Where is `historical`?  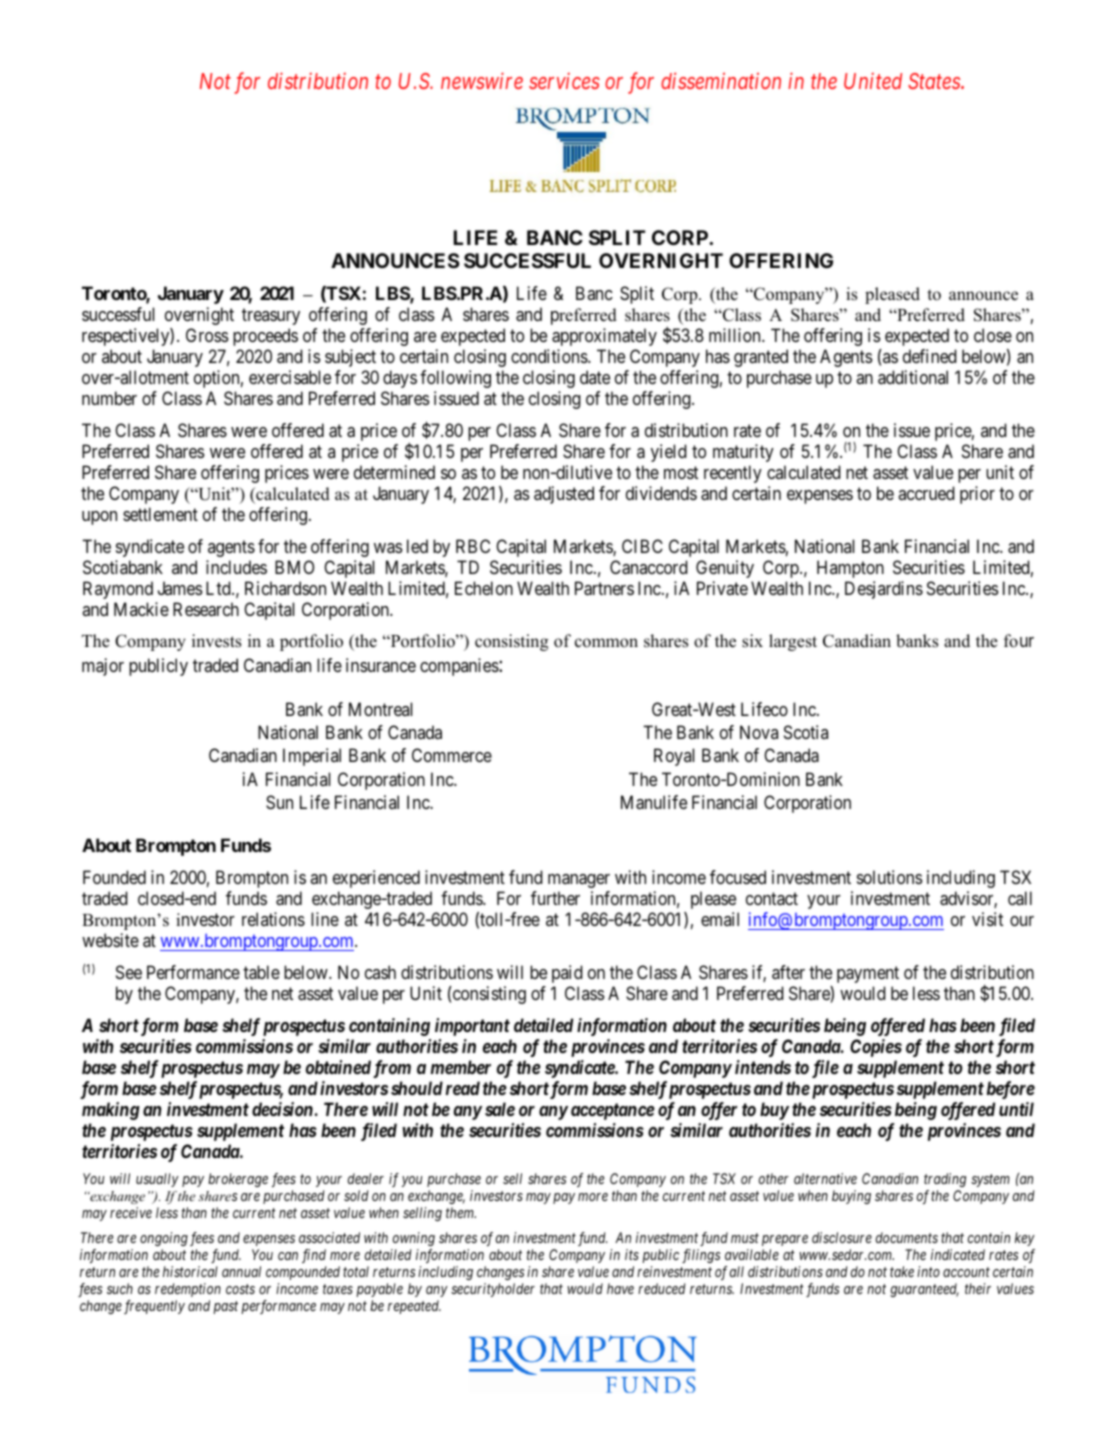 historical is located at coordinates (190, 1271).
